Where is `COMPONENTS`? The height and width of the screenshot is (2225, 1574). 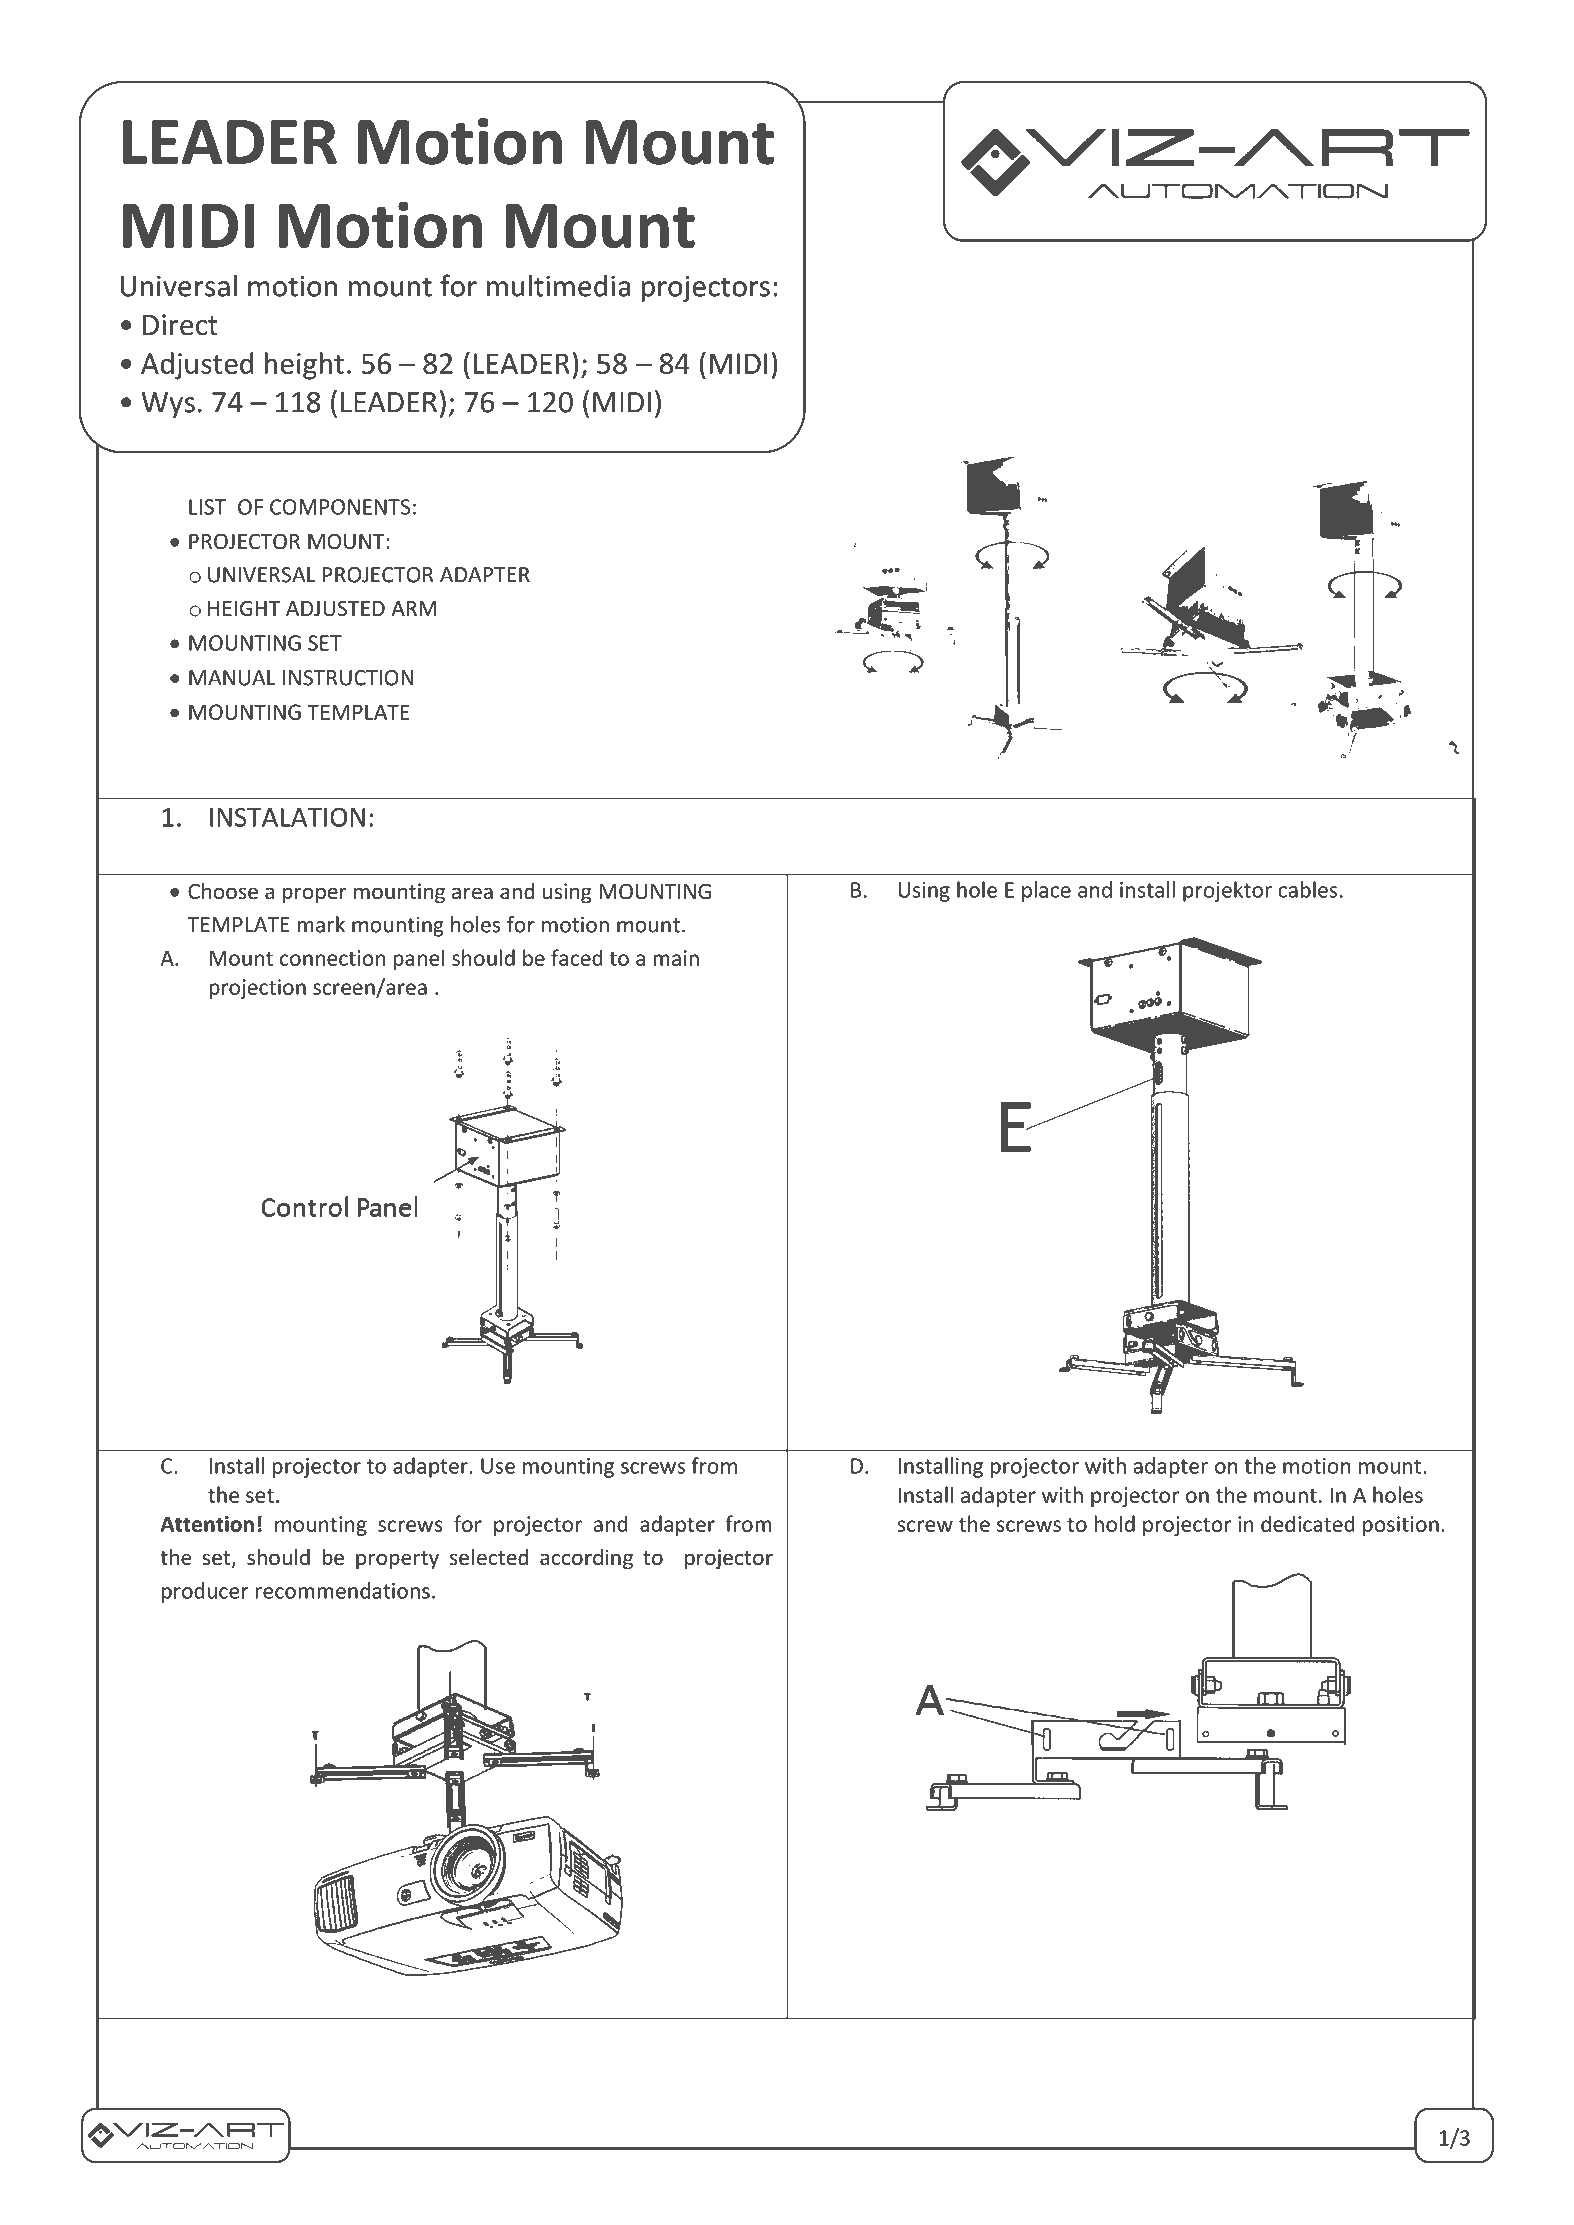 COMPONENTS is located at coordinates (340, 507).
